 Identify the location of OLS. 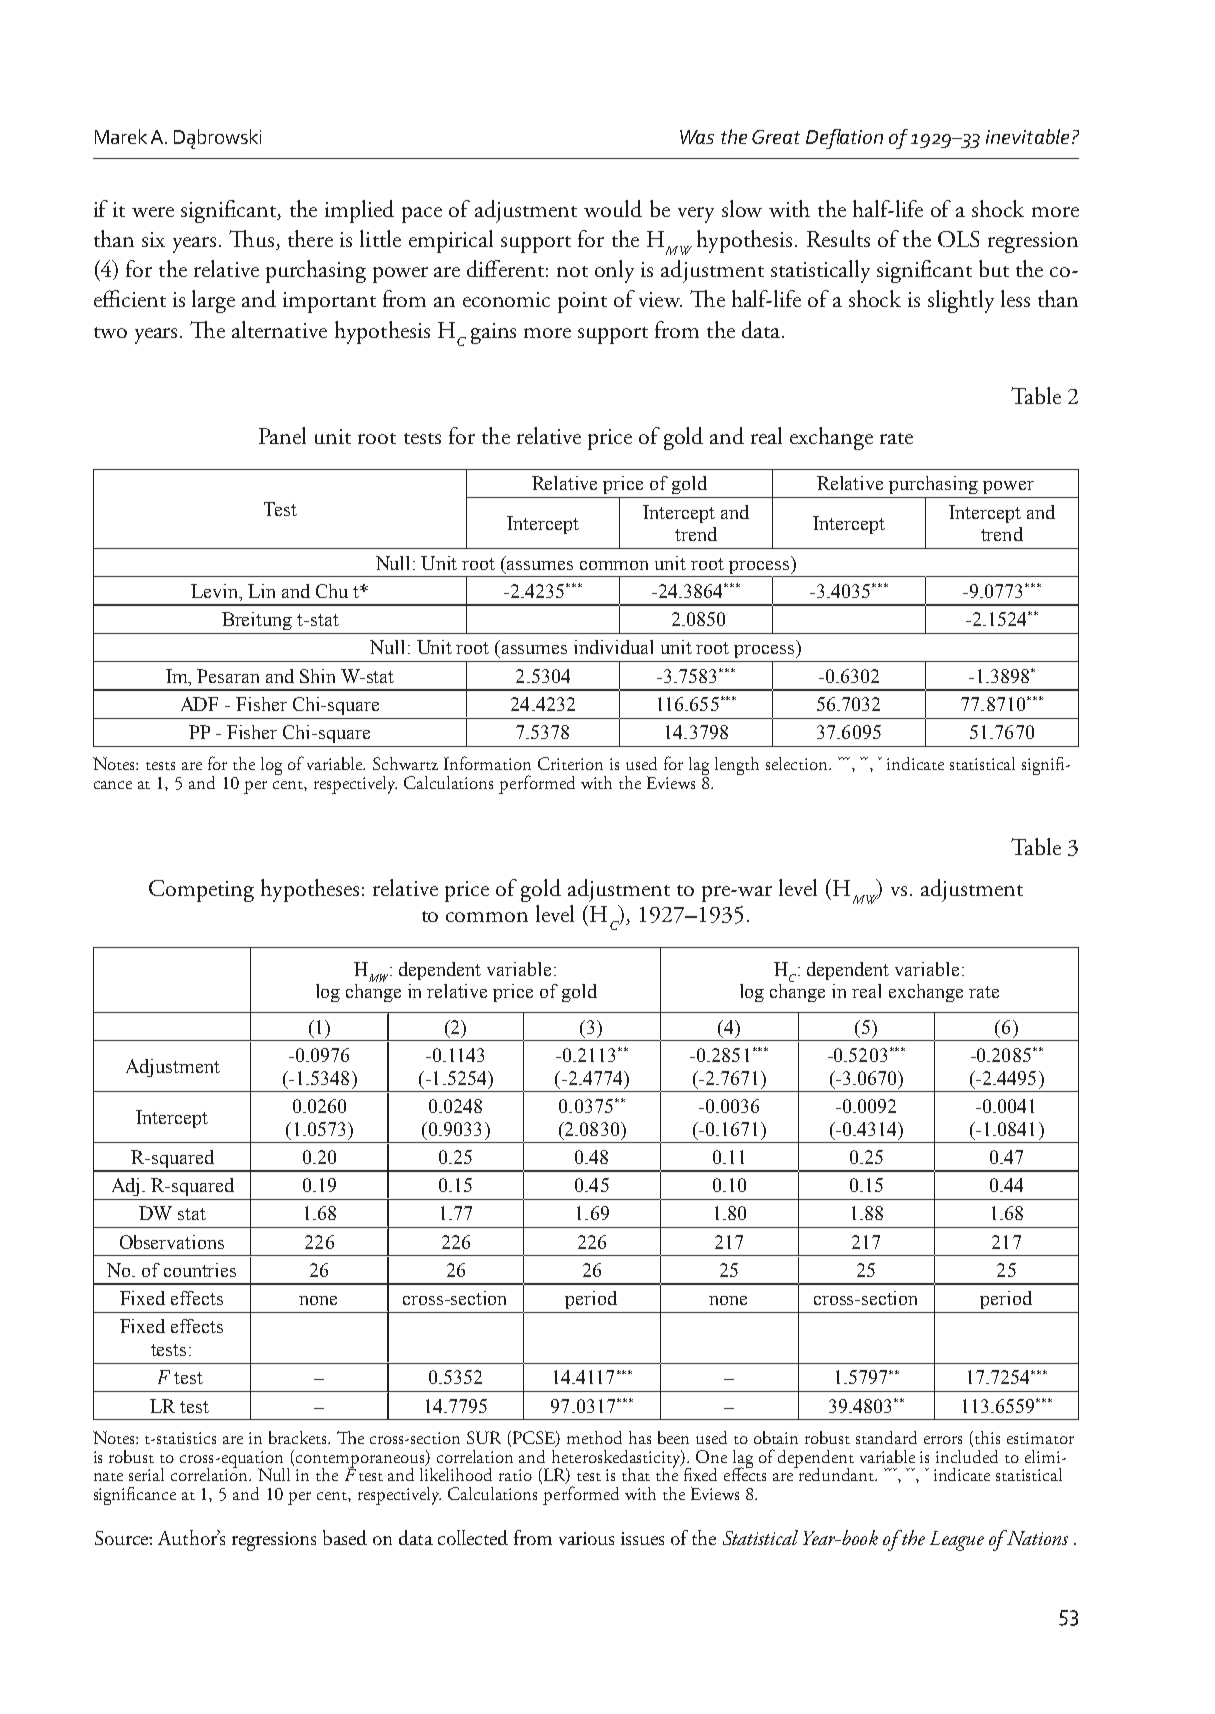
(958, 239).
